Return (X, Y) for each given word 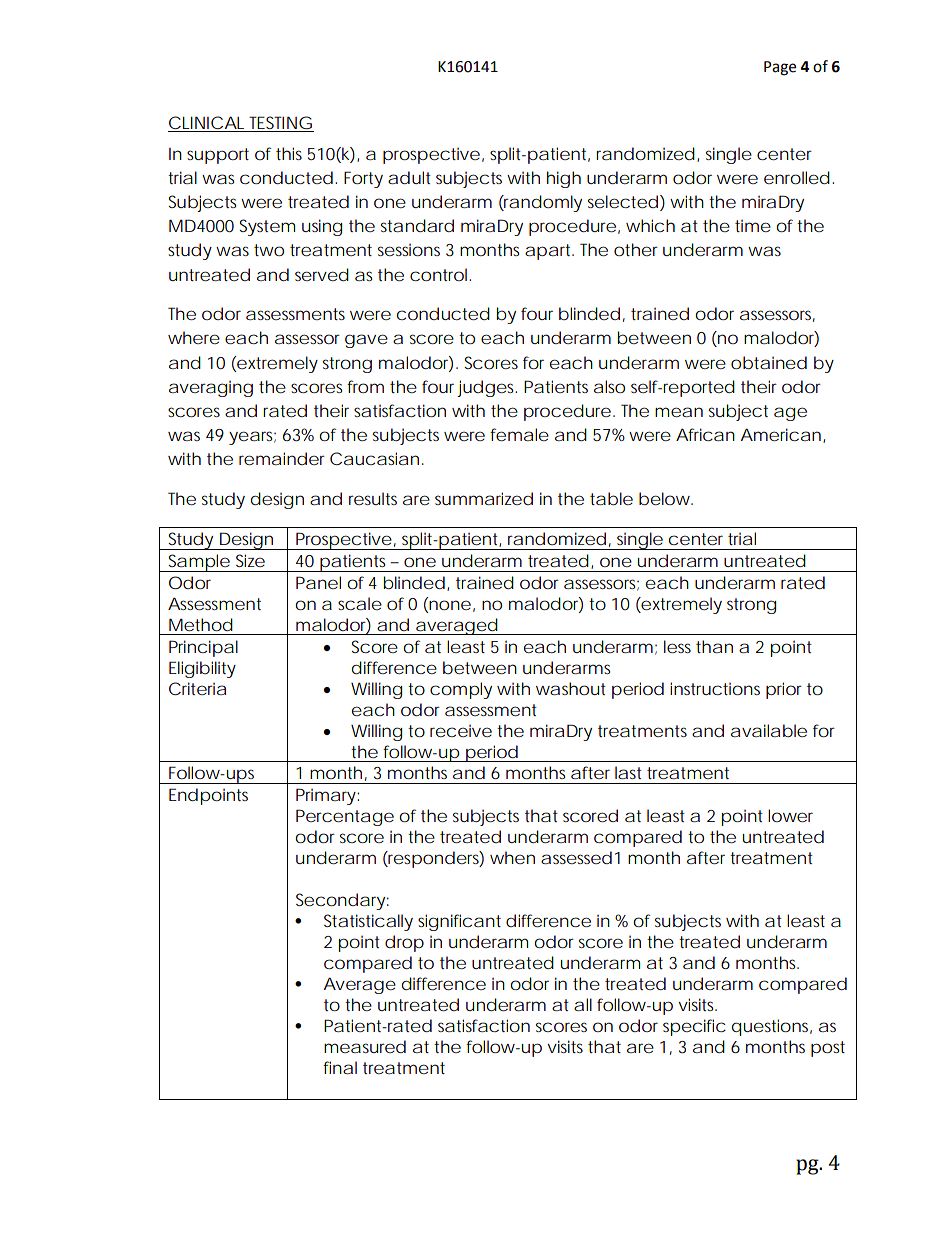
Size (250, 560)
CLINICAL (208, 124)
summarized (484, 498)
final (340, 1067)
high (564, 179)
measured (365, 1046)
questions (772, 1027)
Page (780, 68)
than (714, 646)
